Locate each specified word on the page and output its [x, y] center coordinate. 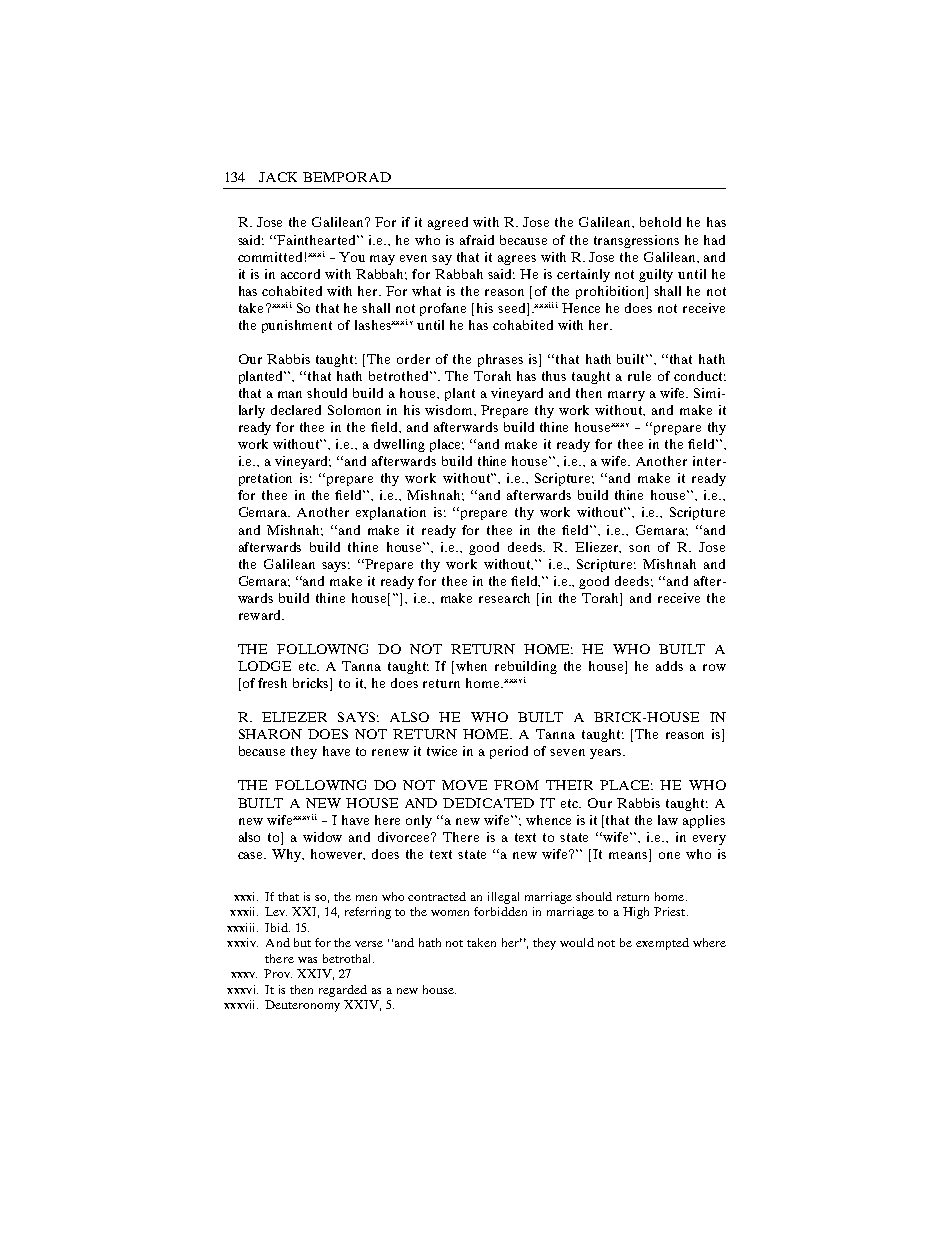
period [509, 752]
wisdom [450, 410]
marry [626, 396]
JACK [278, 177]
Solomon [354, 410]
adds [669, 666]
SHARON [270, 734]
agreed [448, 223]
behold [660, 222]
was [307, 960]
